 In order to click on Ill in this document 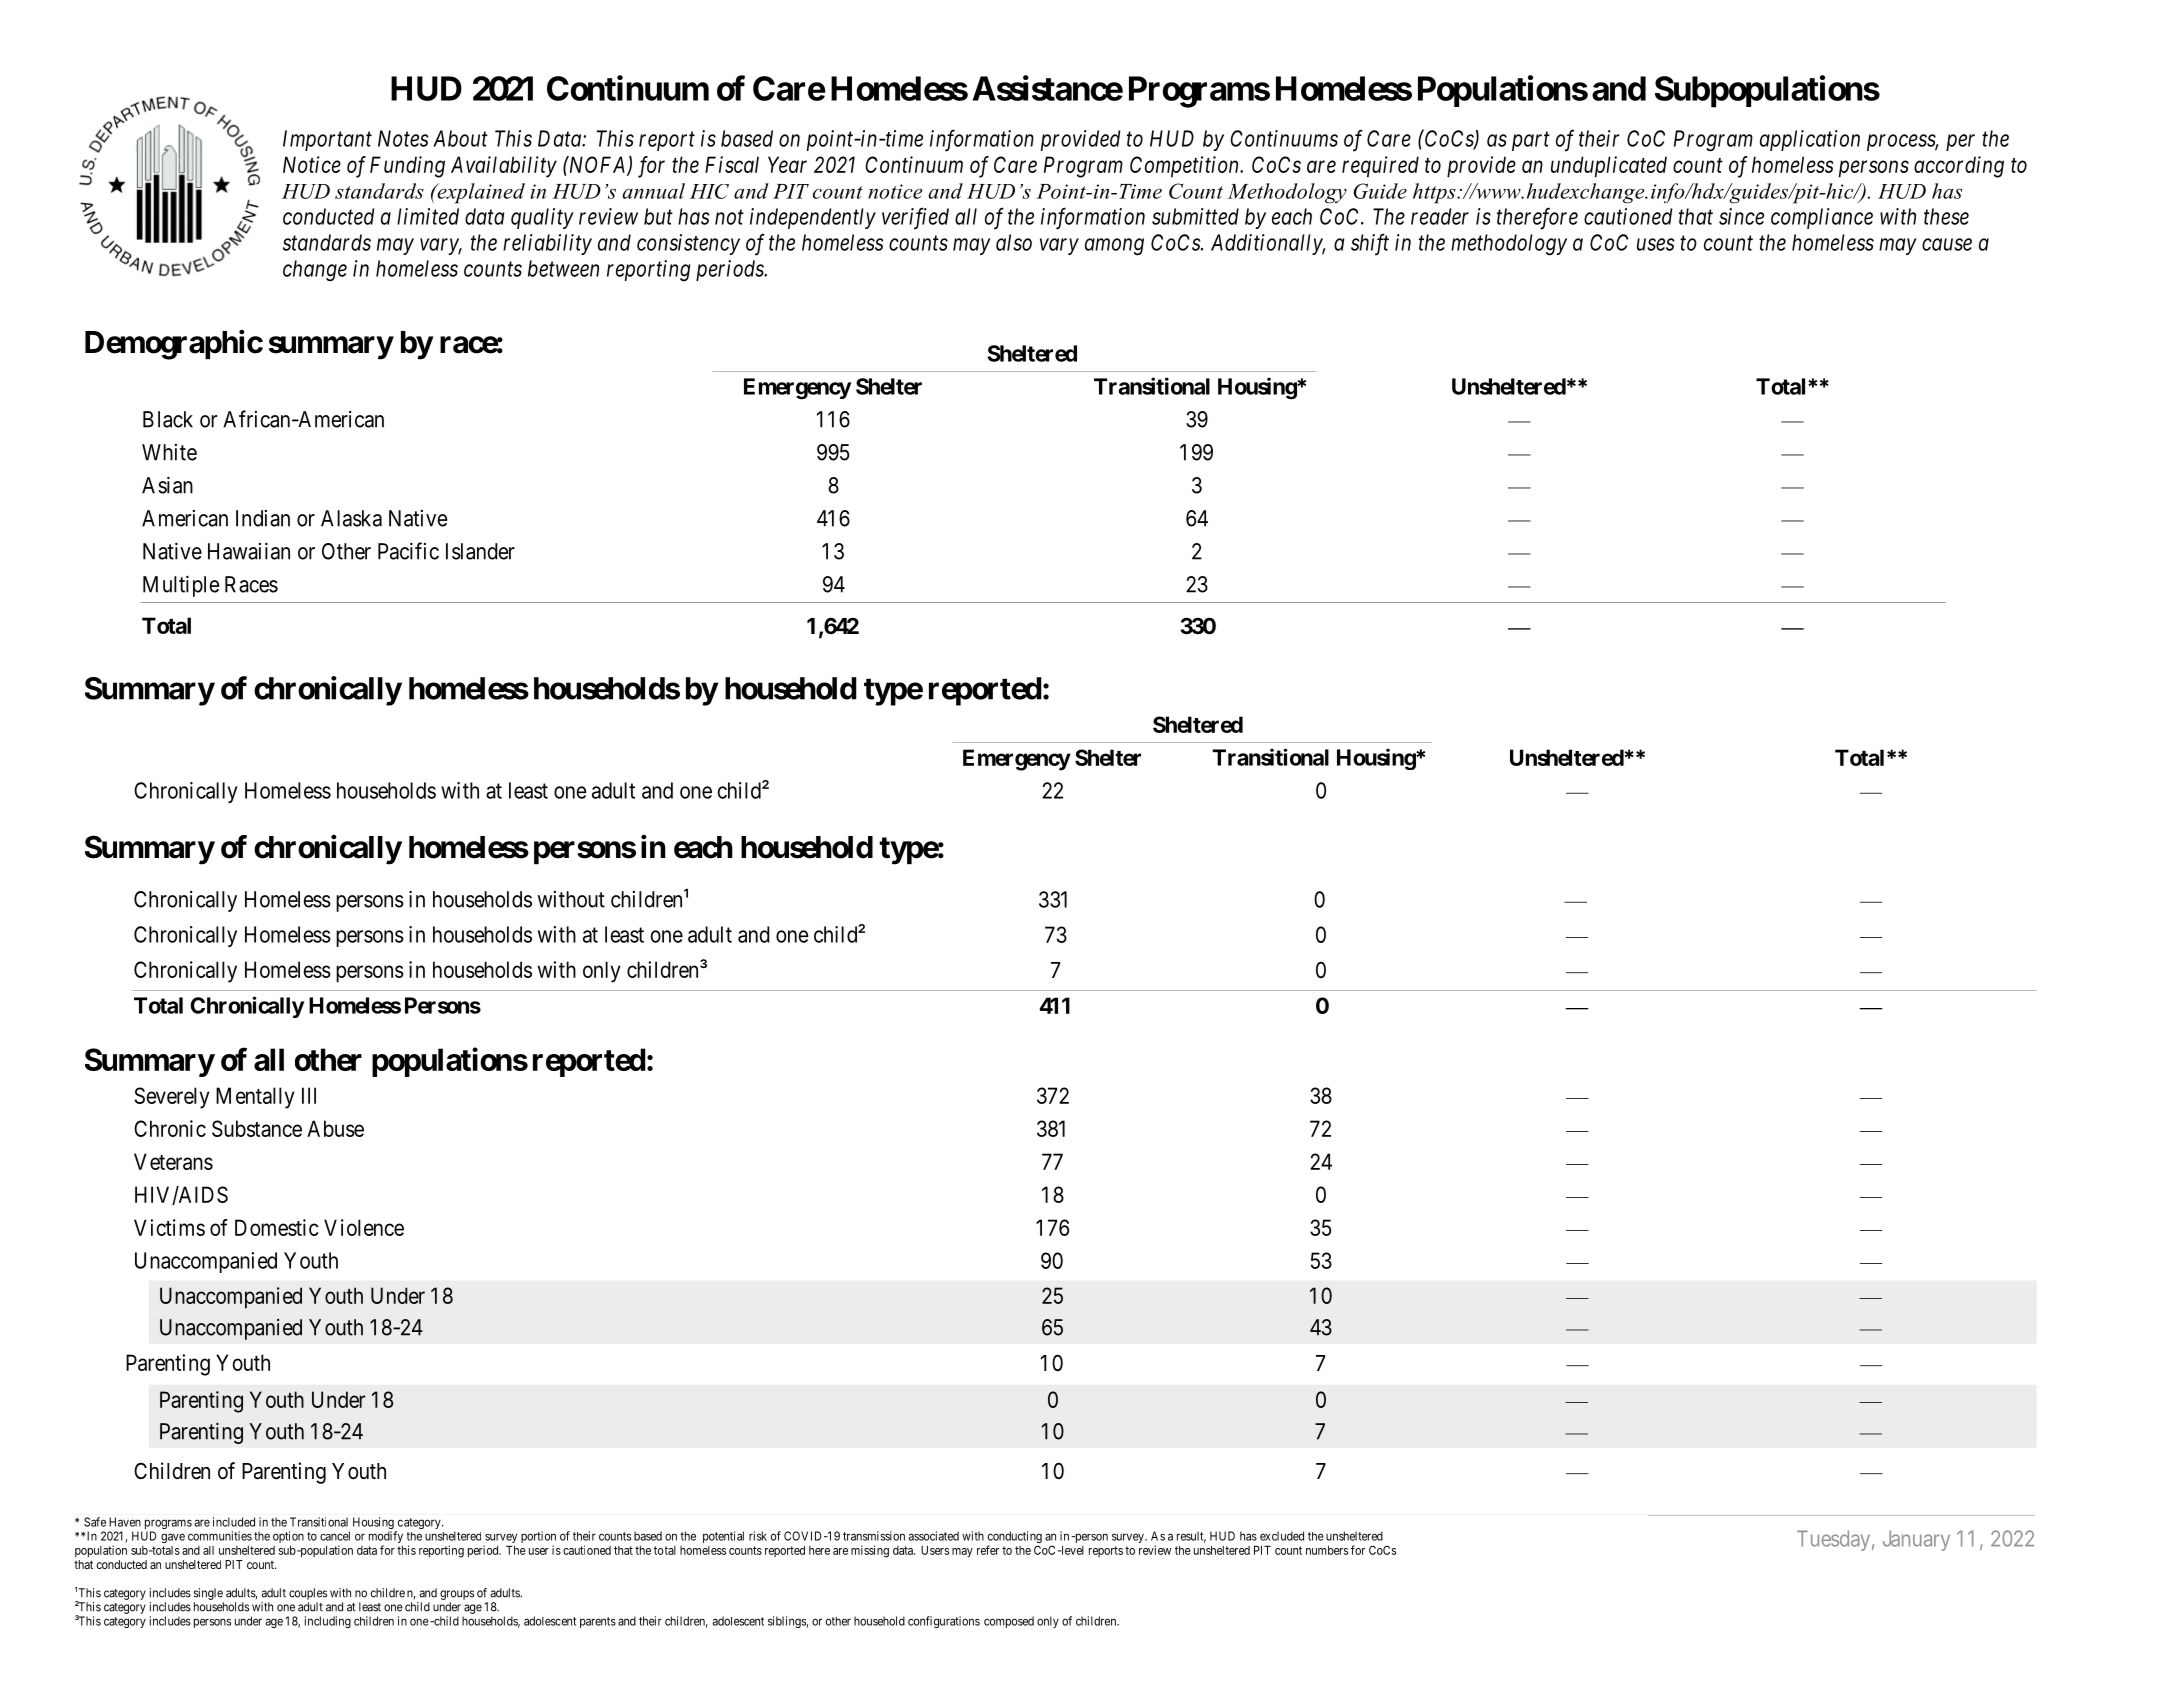, I will do `click(309, 1095)`.
